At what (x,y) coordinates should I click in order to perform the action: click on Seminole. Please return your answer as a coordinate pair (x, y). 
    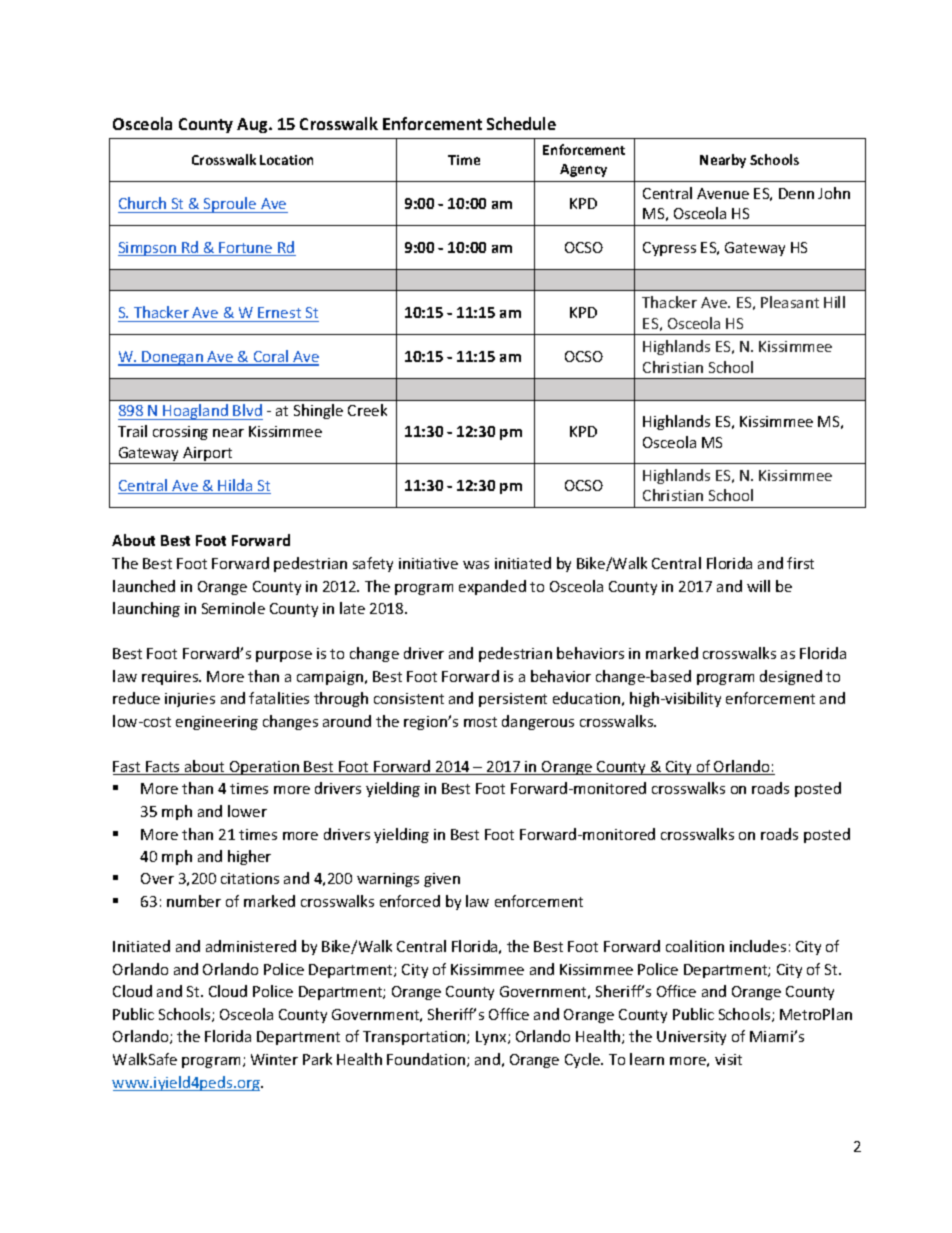
    Looking at the image, I should click on (233, 608).
